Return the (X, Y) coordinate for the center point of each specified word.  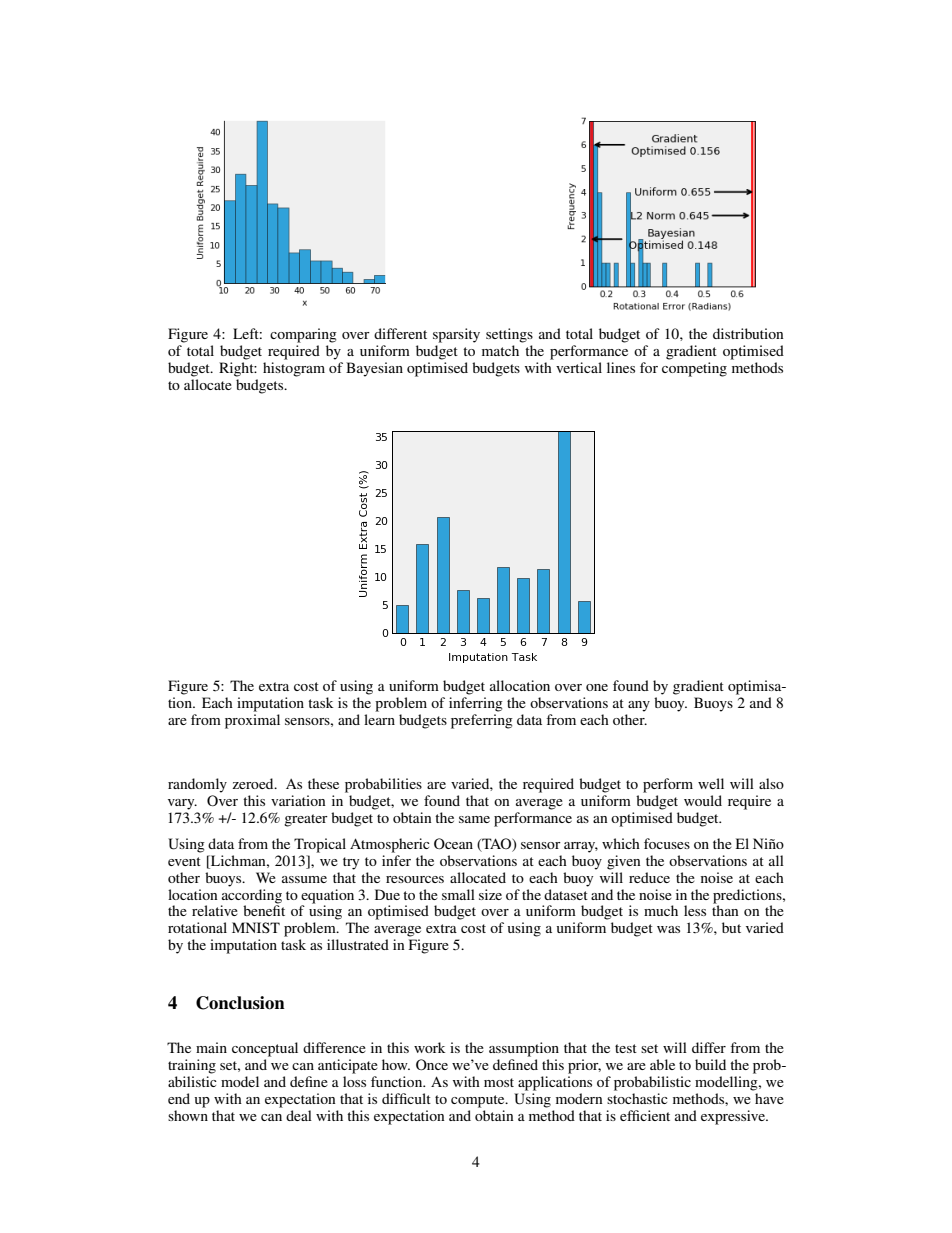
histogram (294, 369)
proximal (252, 721)
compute (479, 1101)
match (500, 350)
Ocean (453, 844)
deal (299, 1115)
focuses (667, 843)
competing (694, 369)
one (597, 687)
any (639, 706)
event (184, 861)
